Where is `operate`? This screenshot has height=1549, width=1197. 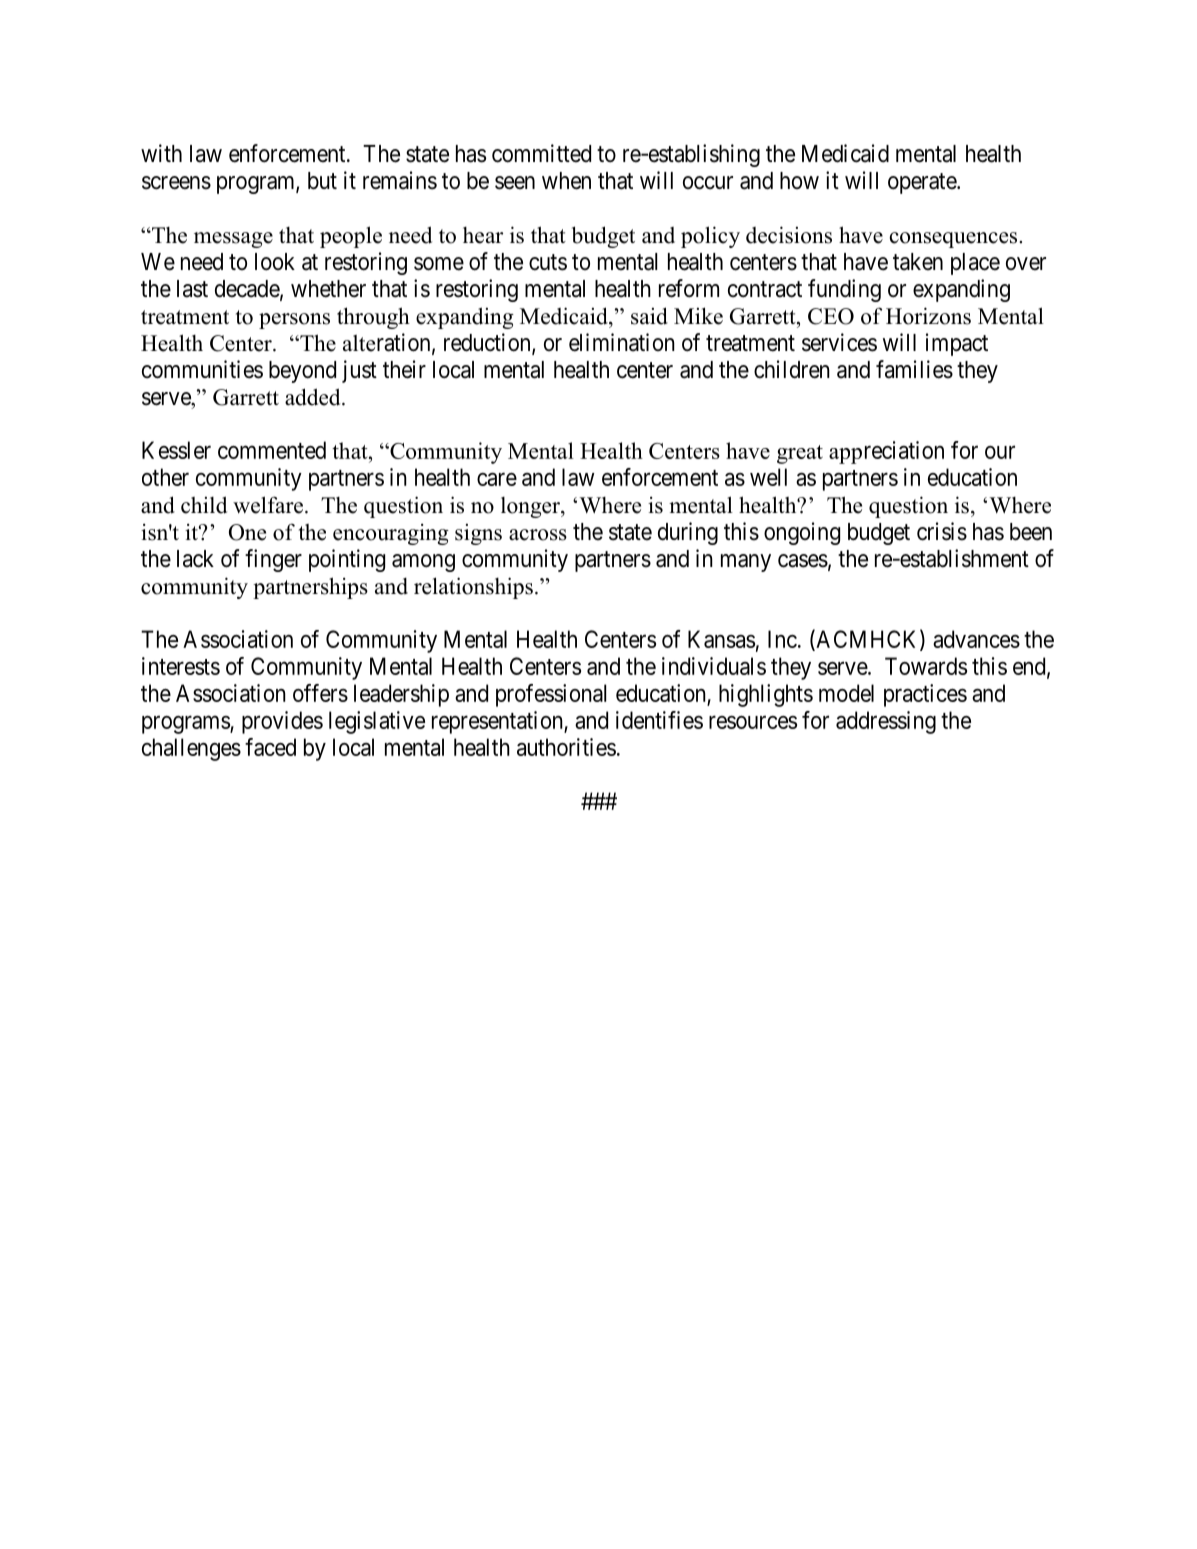 operate is located at coordinates (923, 183).
